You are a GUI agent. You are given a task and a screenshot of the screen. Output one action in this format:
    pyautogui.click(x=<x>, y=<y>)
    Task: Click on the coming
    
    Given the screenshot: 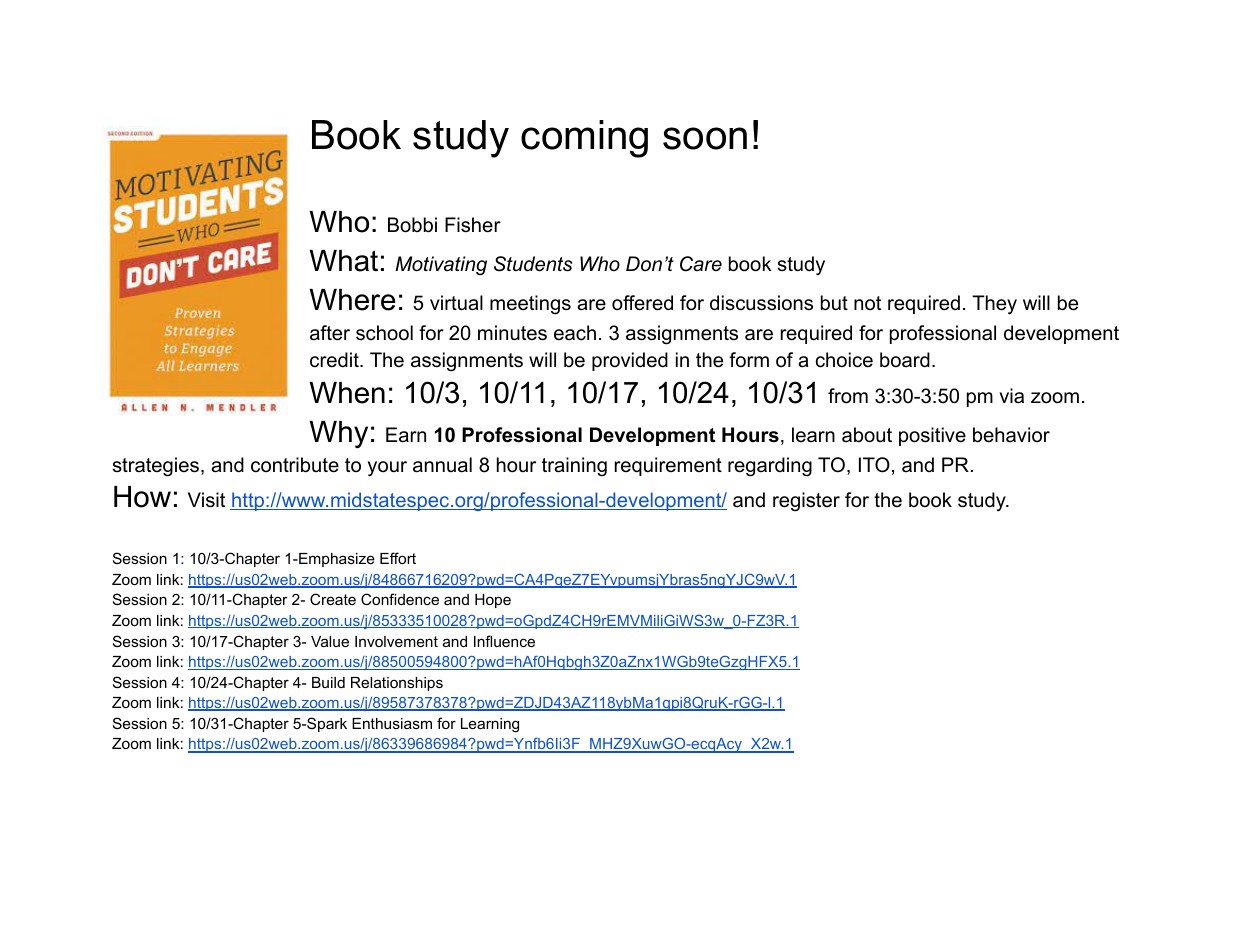 What is the action you would take?
    pyautogui.click(x=584, y=139)
